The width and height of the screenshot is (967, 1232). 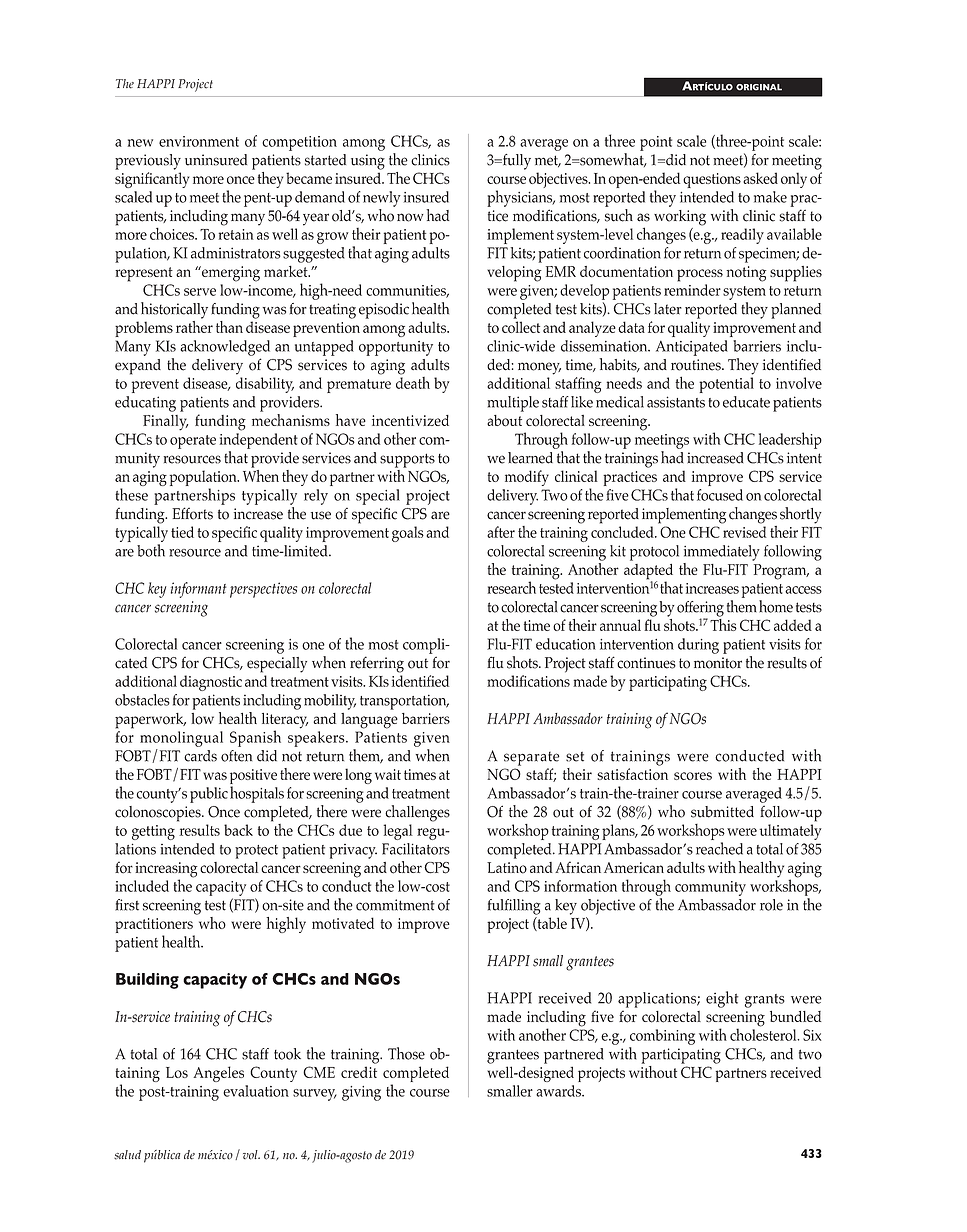 What do you see at coordinates (764, 1033) in the screenshot?
I see `cholesterol` at bounding box center [764, 1033].
